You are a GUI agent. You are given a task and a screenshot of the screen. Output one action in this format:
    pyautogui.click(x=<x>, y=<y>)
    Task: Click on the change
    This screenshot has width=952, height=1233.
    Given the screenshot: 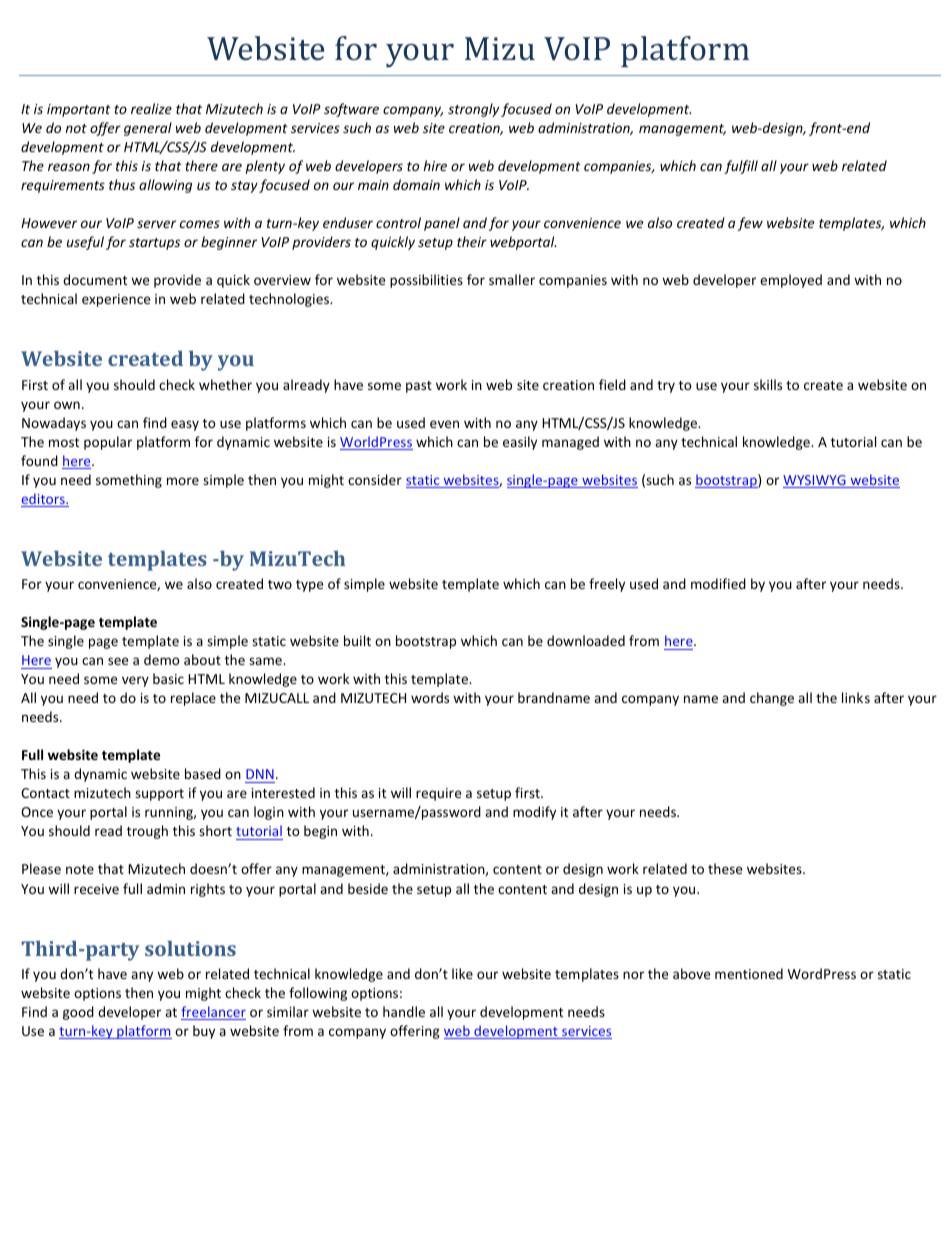 What is the action you would take?
    pyautogui.click(x=772, y=699)
